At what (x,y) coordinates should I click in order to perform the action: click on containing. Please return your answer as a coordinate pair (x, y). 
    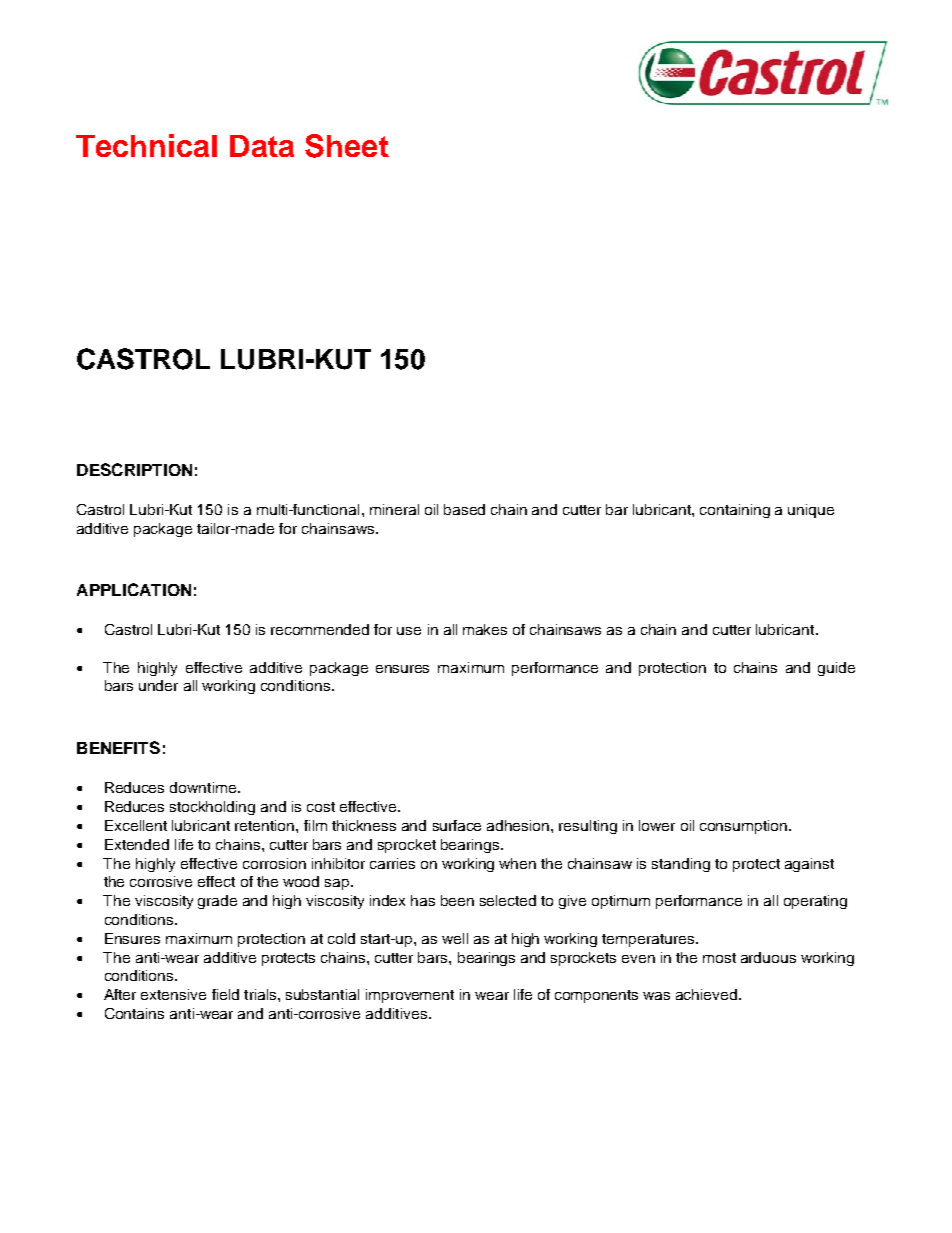
    Looking at the image, I should click on (735, 511).
